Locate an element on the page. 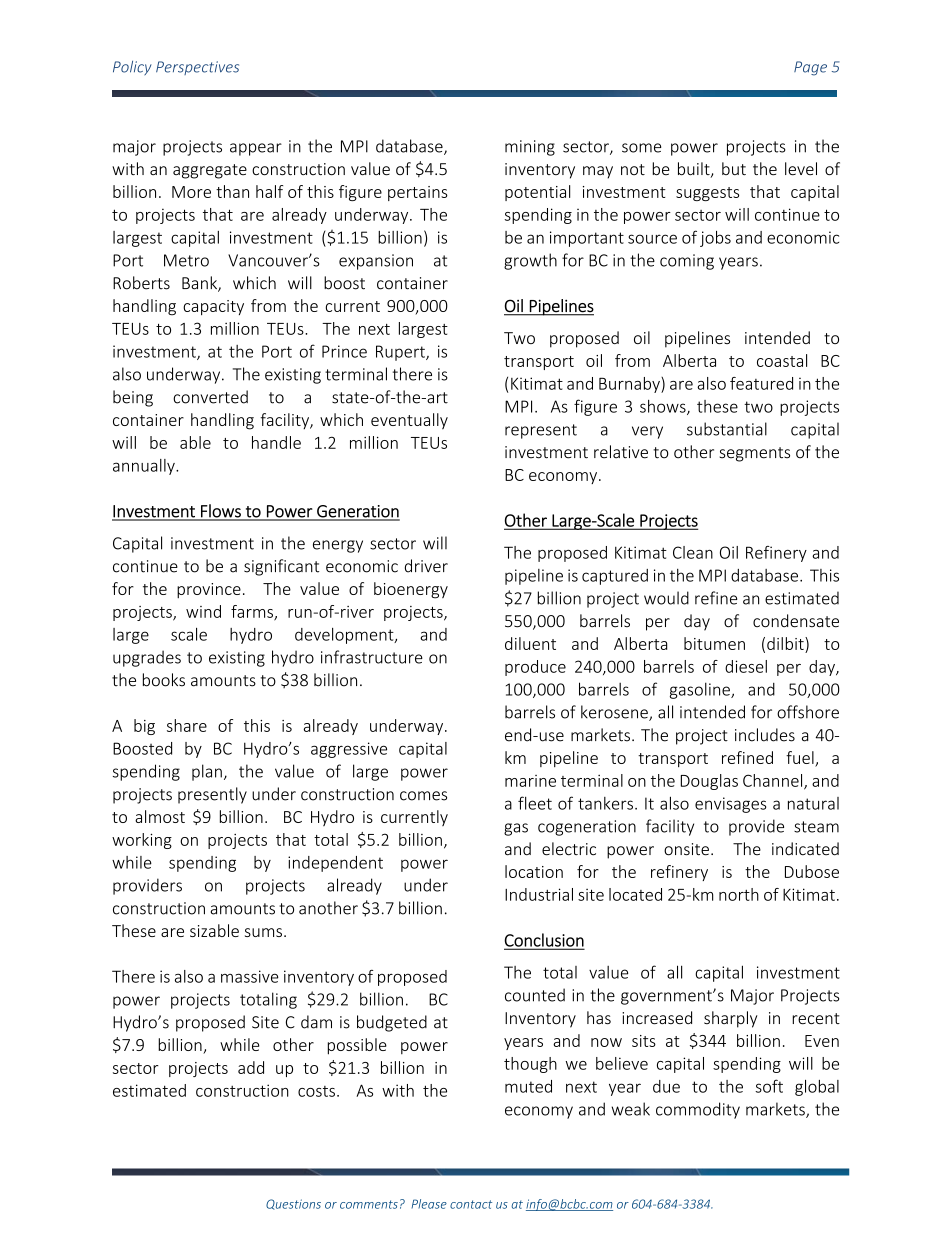  Questions is located at coordinates (293, 1204).
